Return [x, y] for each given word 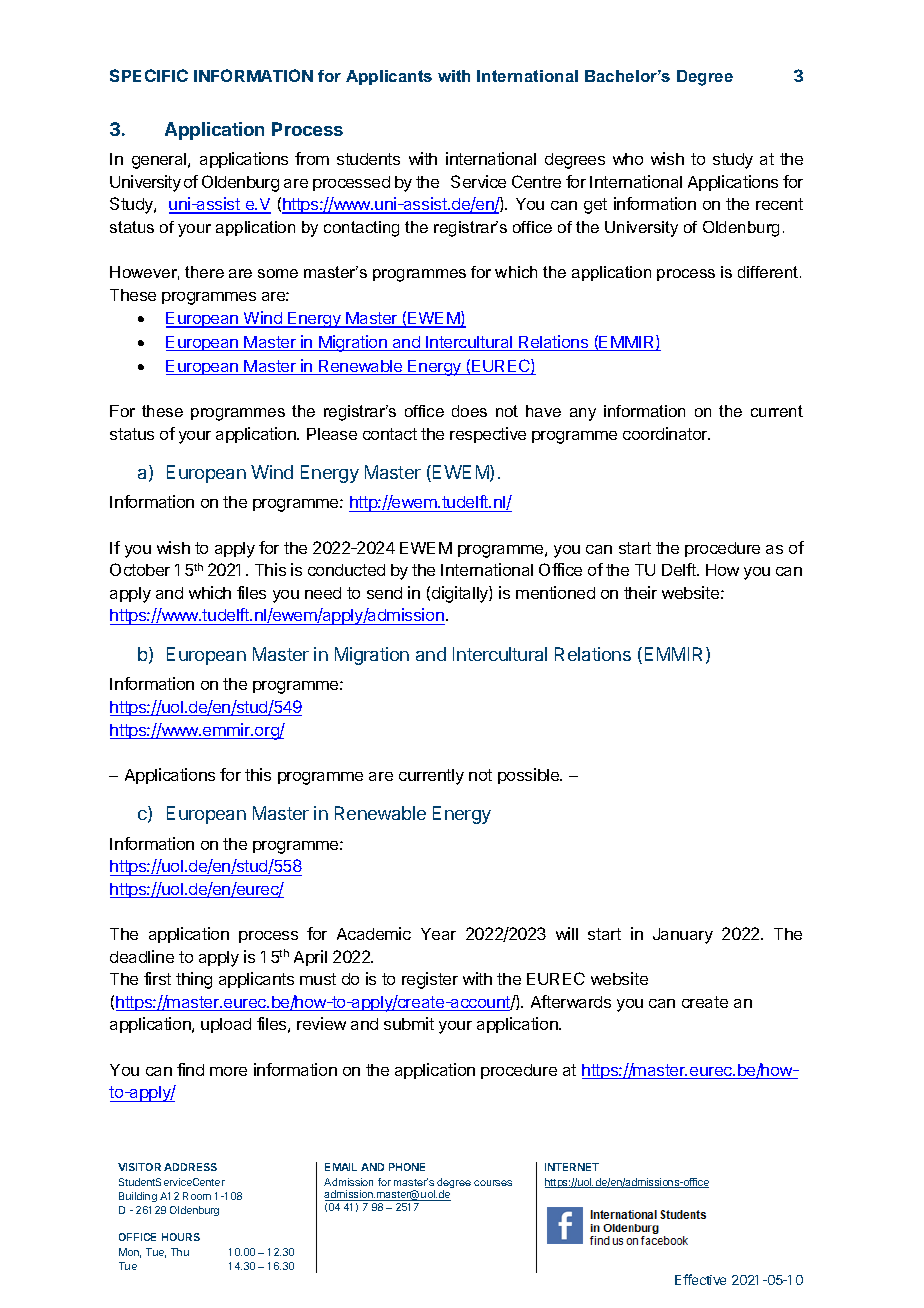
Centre [536, 181]
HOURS [181, 1237]
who [628, 159]
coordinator [666, 433]
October [140, 569]
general [160, 161]
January [683, 936]
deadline [142, 956]
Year [438, 934]
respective [488, 435]
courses [493, 1183]
